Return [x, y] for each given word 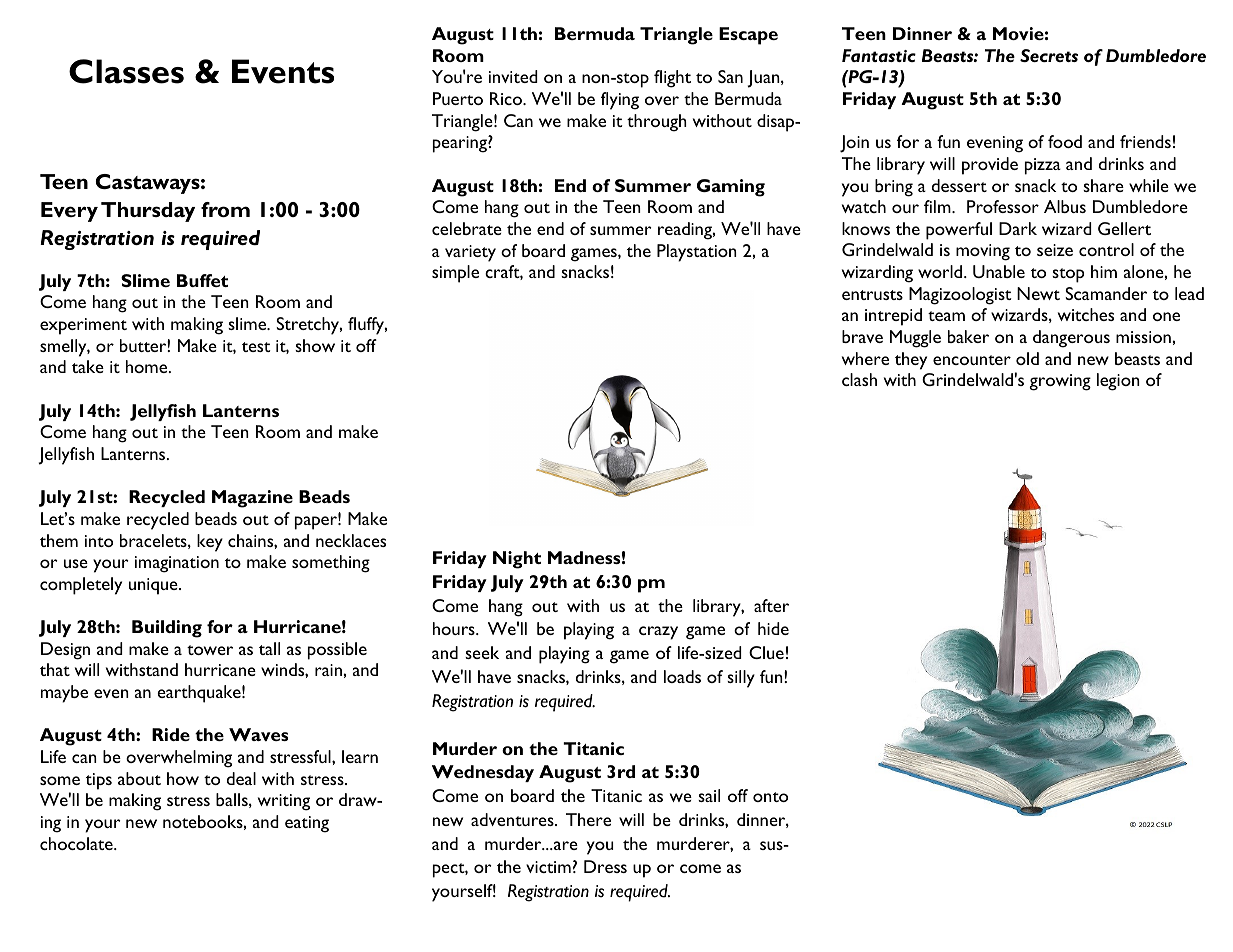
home [148, 366]
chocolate [77, 843]
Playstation [697, 253]
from [225, 209]
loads [682, 676]
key [210, 543]
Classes [126, 71]
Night [517, 560]
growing [1060, 382]
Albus [1065, 206]
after [771, 605]
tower [210, 650]
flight [672, 79]
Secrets [1049, 55]
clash [859, 379]
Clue [766, 652]
